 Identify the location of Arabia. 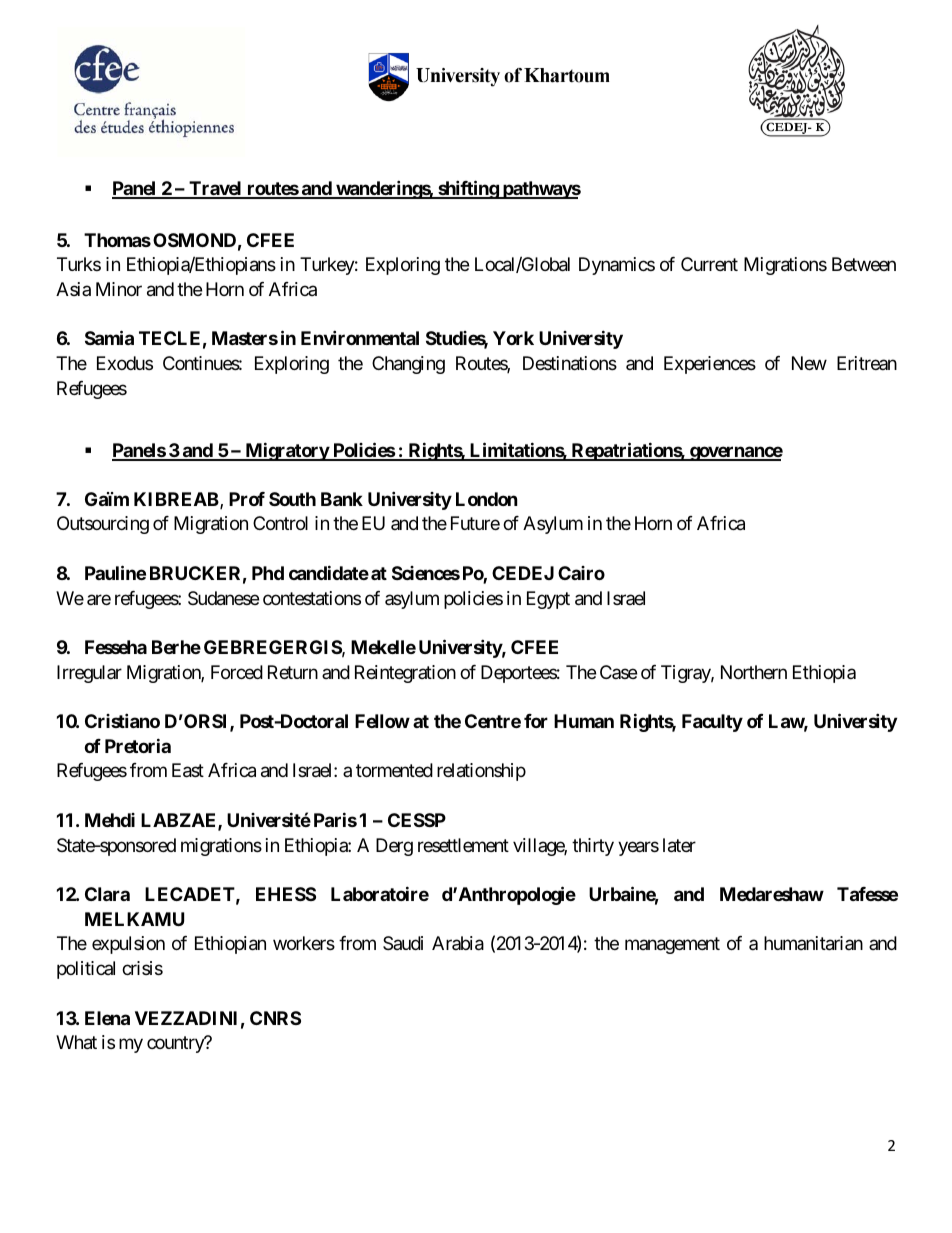
(458, 943).
